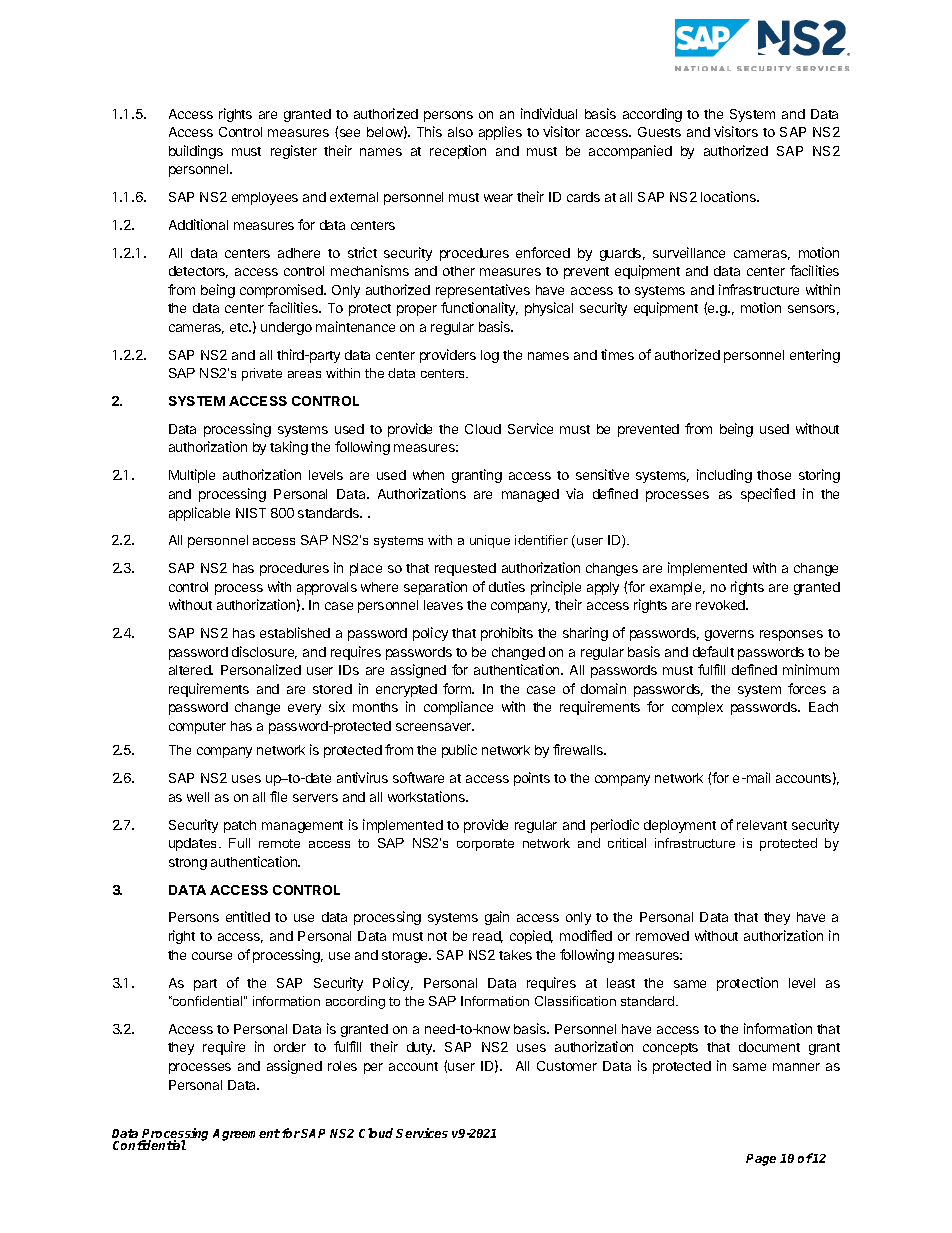 This screenshot has height=1233, width=952. What do you see at coordinates (532, 779) in the screenshot?
I see `points` at bounding box center [532, 779].
